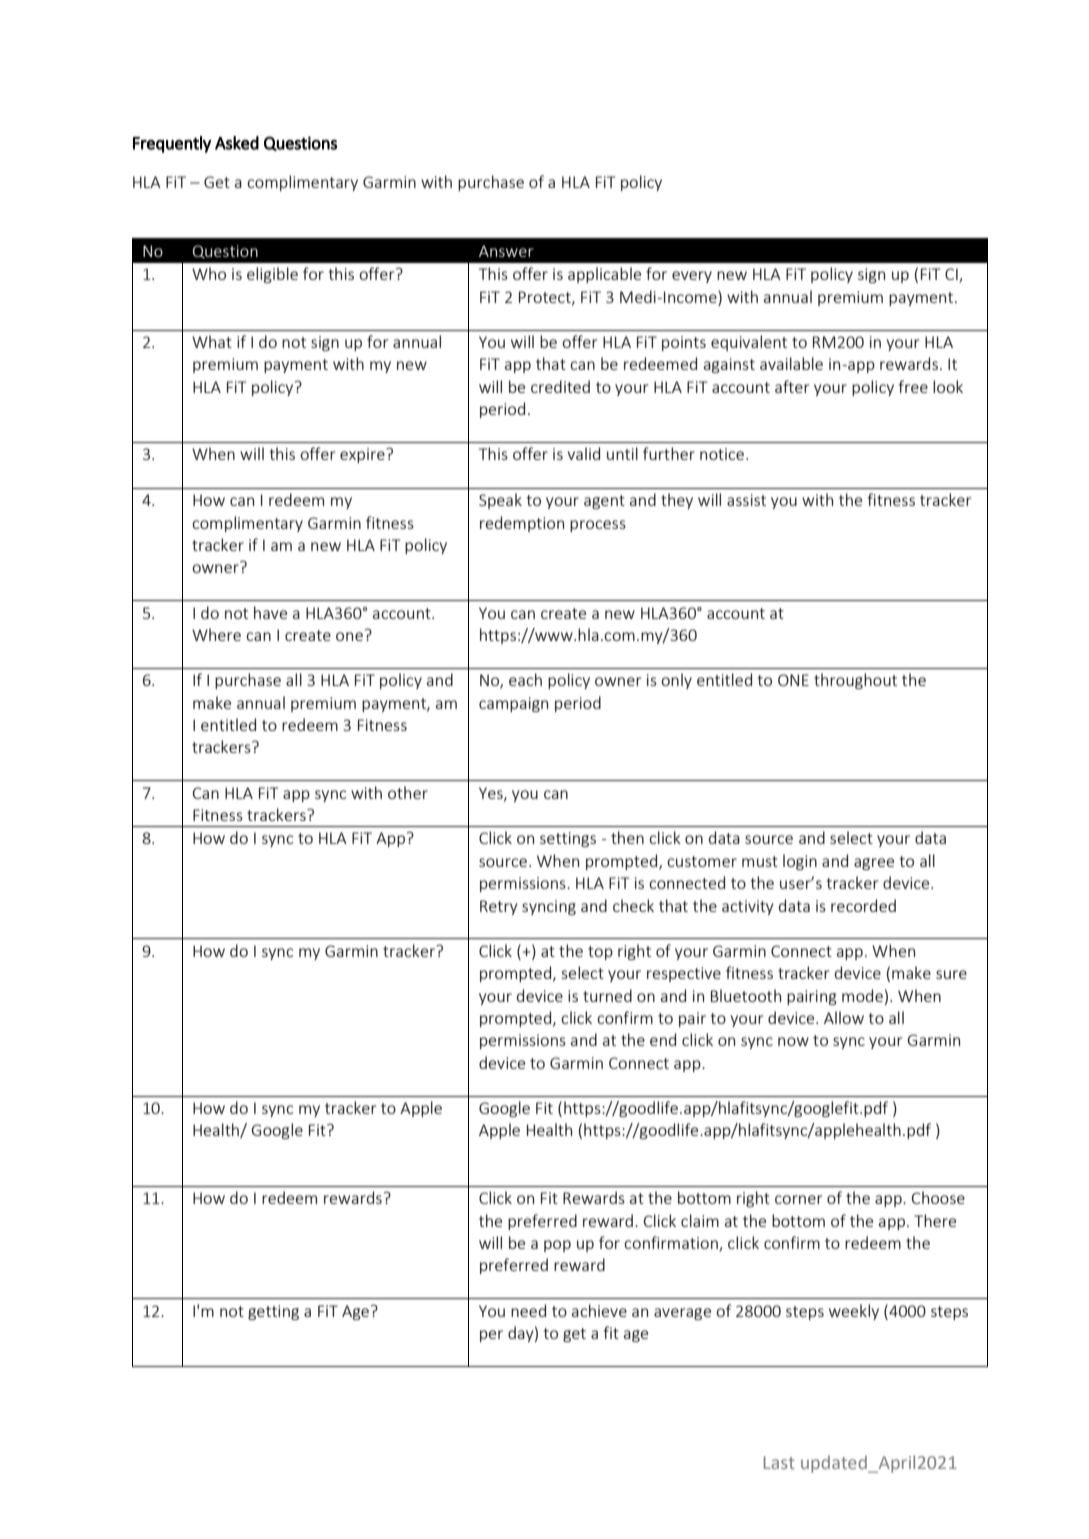 The image size is (1089, 1539). I want to click on other, so click(408, 792).
